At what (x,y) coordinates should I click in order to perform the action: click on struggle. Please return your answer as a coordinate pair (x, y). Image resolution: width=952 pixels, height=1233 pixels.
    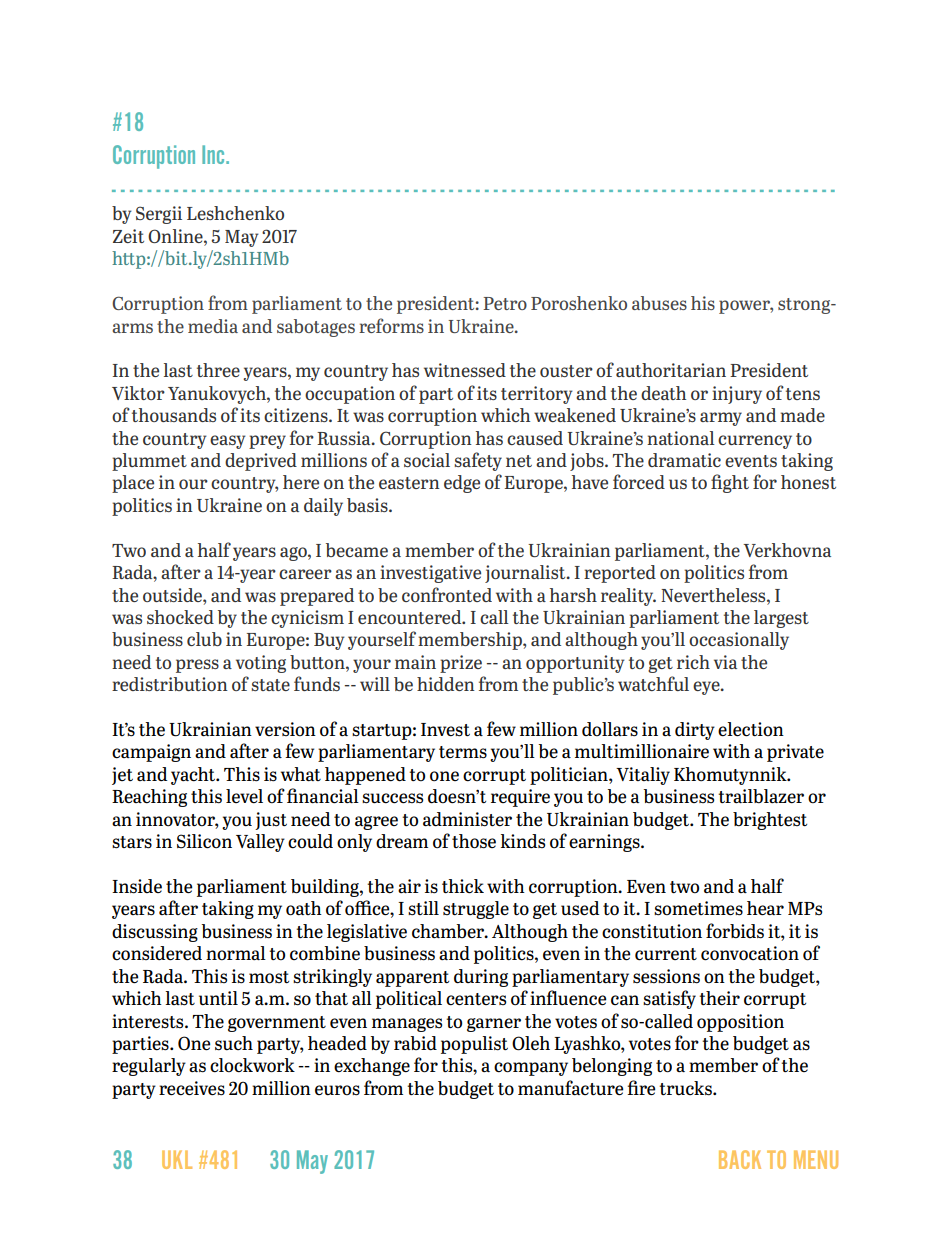
    Looking at the image, I should click on (476, 910).
